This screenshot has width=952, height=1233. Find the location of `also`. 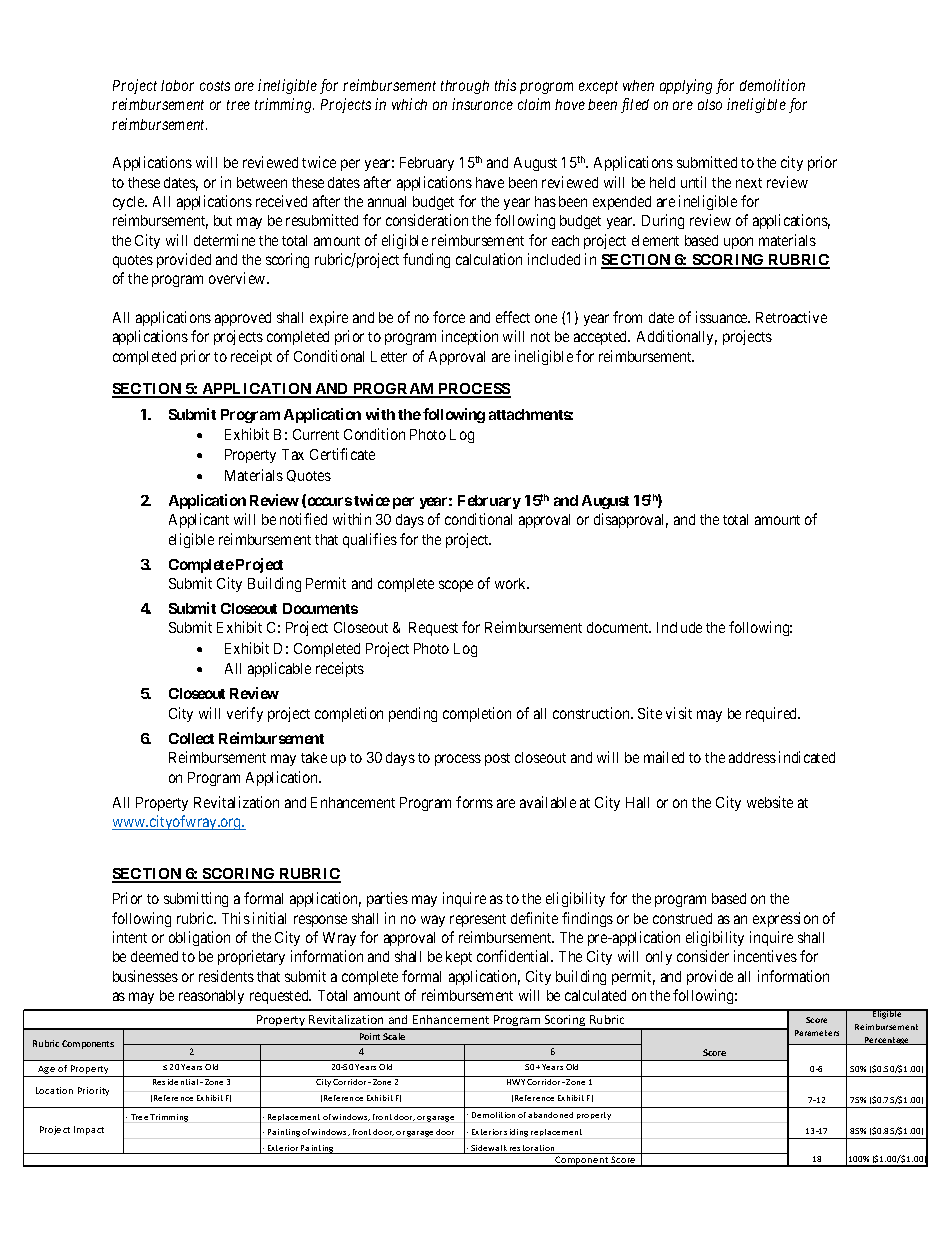

also is located at coordinates (710, 104).
